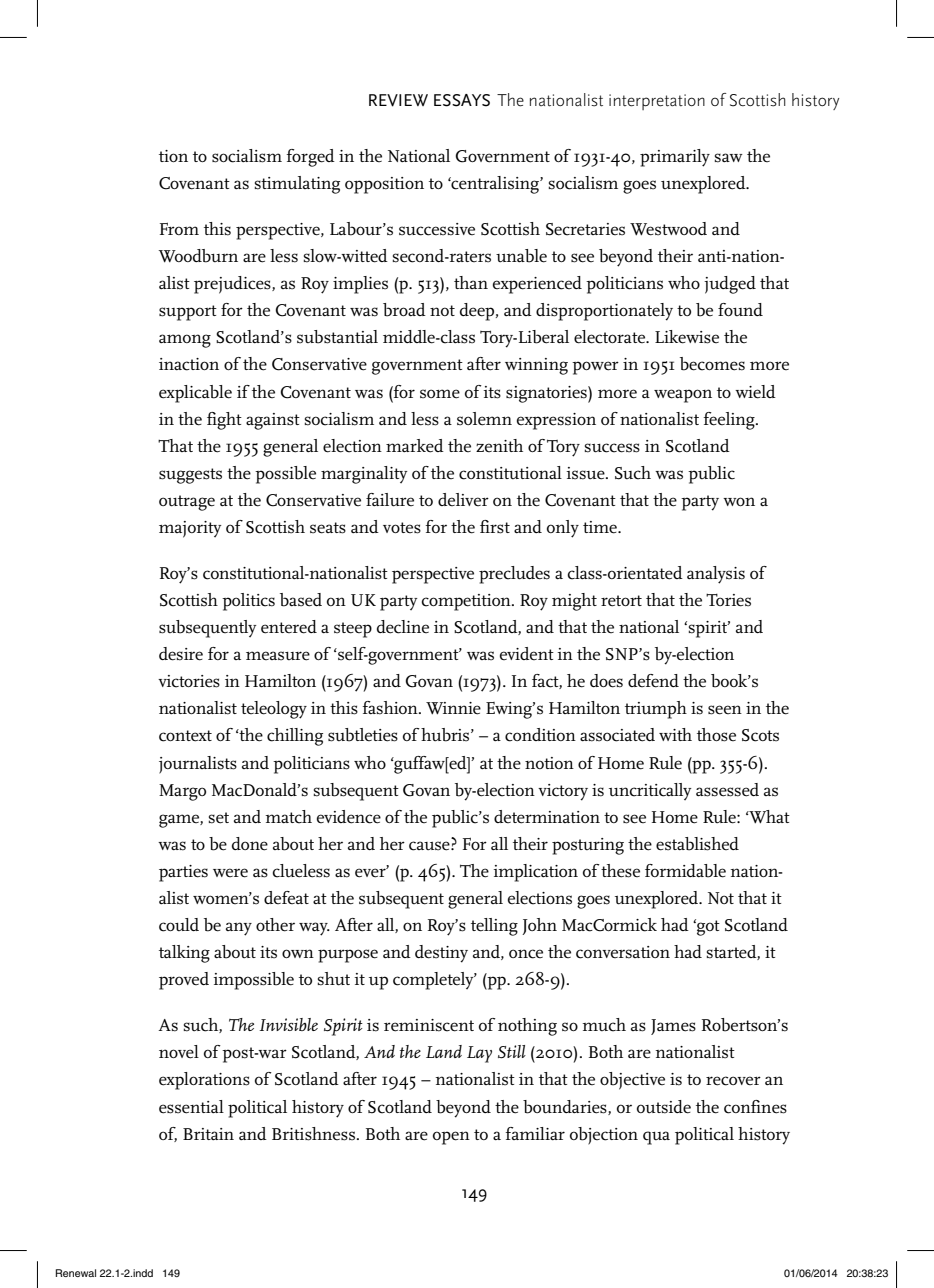 The width and height of the screenshot is (934, 1288). What do you see at coordinates (716, 575) in the screenshot?
I see `analysis` at bounding box center [716, 575].
